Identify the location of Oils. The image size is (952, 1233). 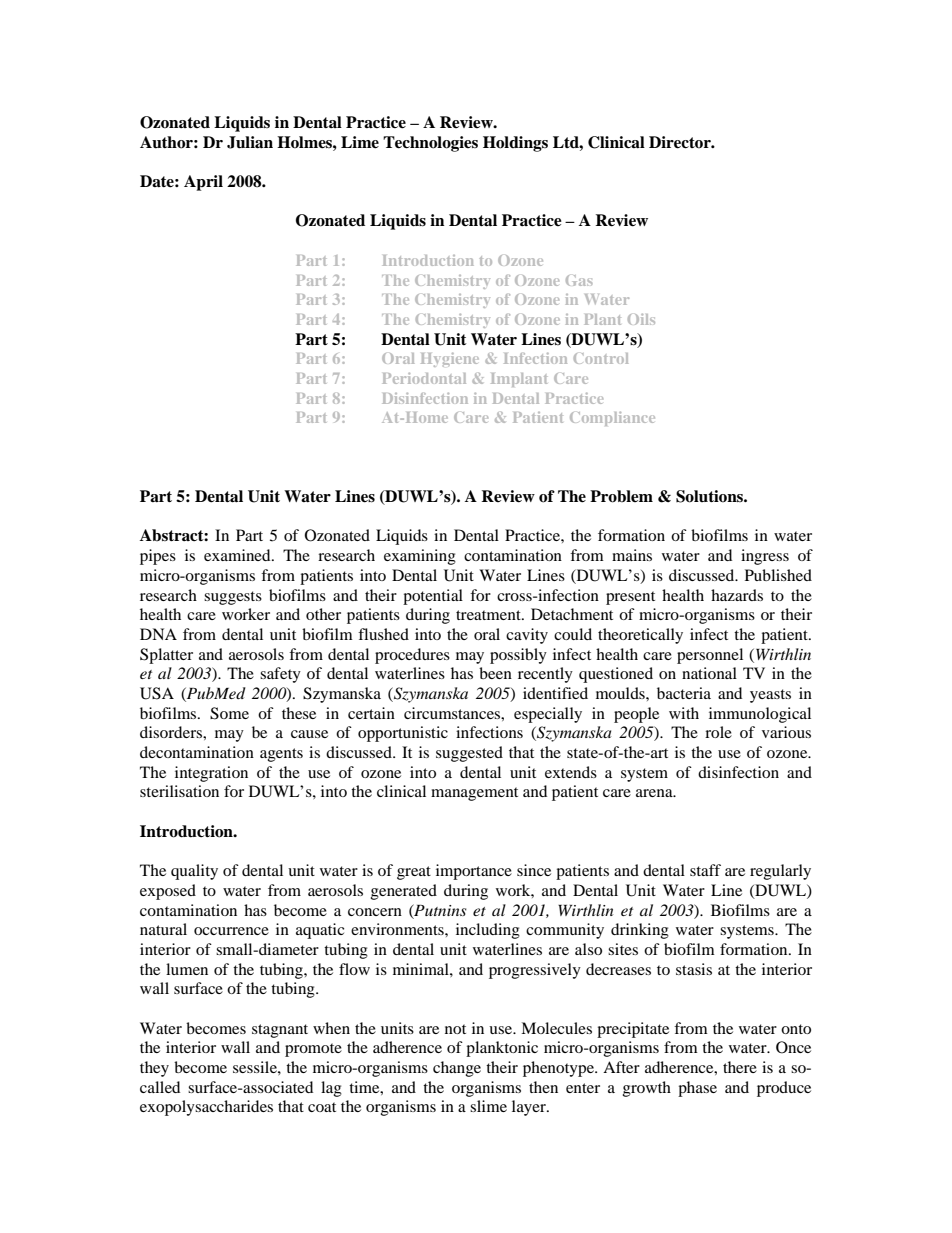
(641, 319).
